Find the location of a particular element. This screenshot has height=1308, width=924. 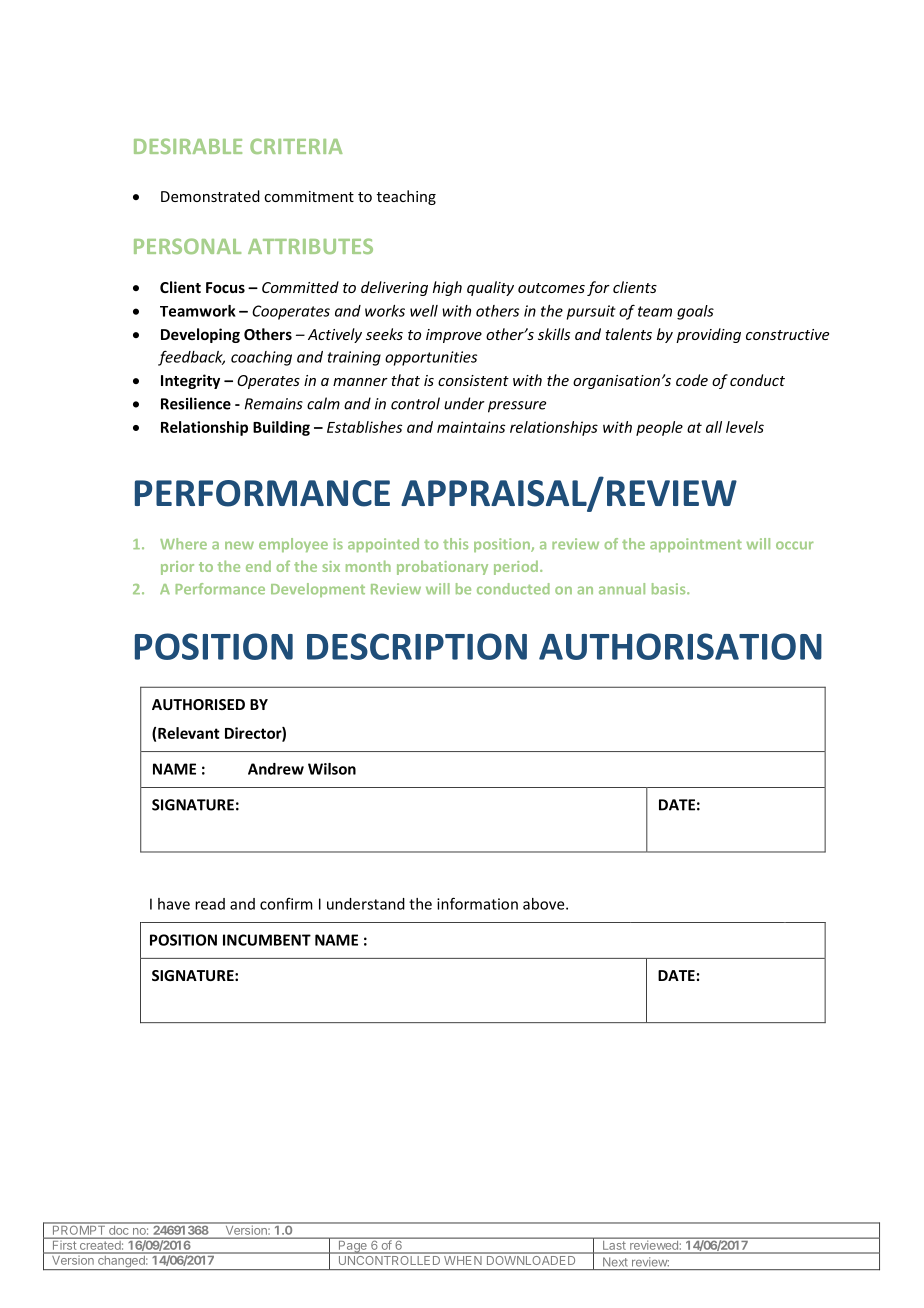

goals is located at coordinates (695, 312).
